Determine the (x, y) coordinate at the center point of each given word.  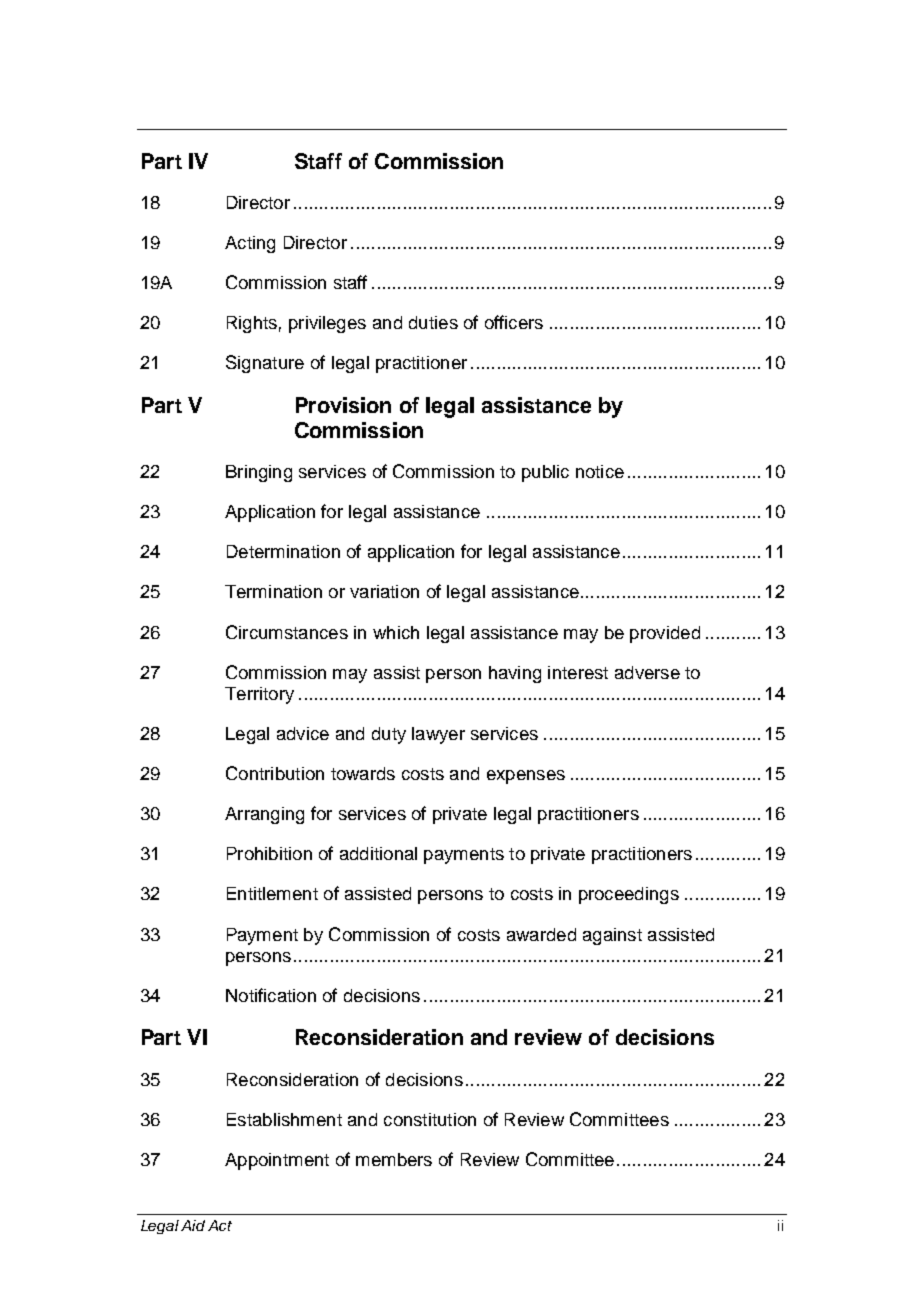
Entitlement (272, 893)
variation (384, 591)
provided (665, 634)
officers (514, 322)
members (394, 1159)
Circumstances (287, 632)
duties (433, 322)
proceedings (629, 895)
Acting (250, 244)
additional (378, 853)
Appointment (277, 1161)
